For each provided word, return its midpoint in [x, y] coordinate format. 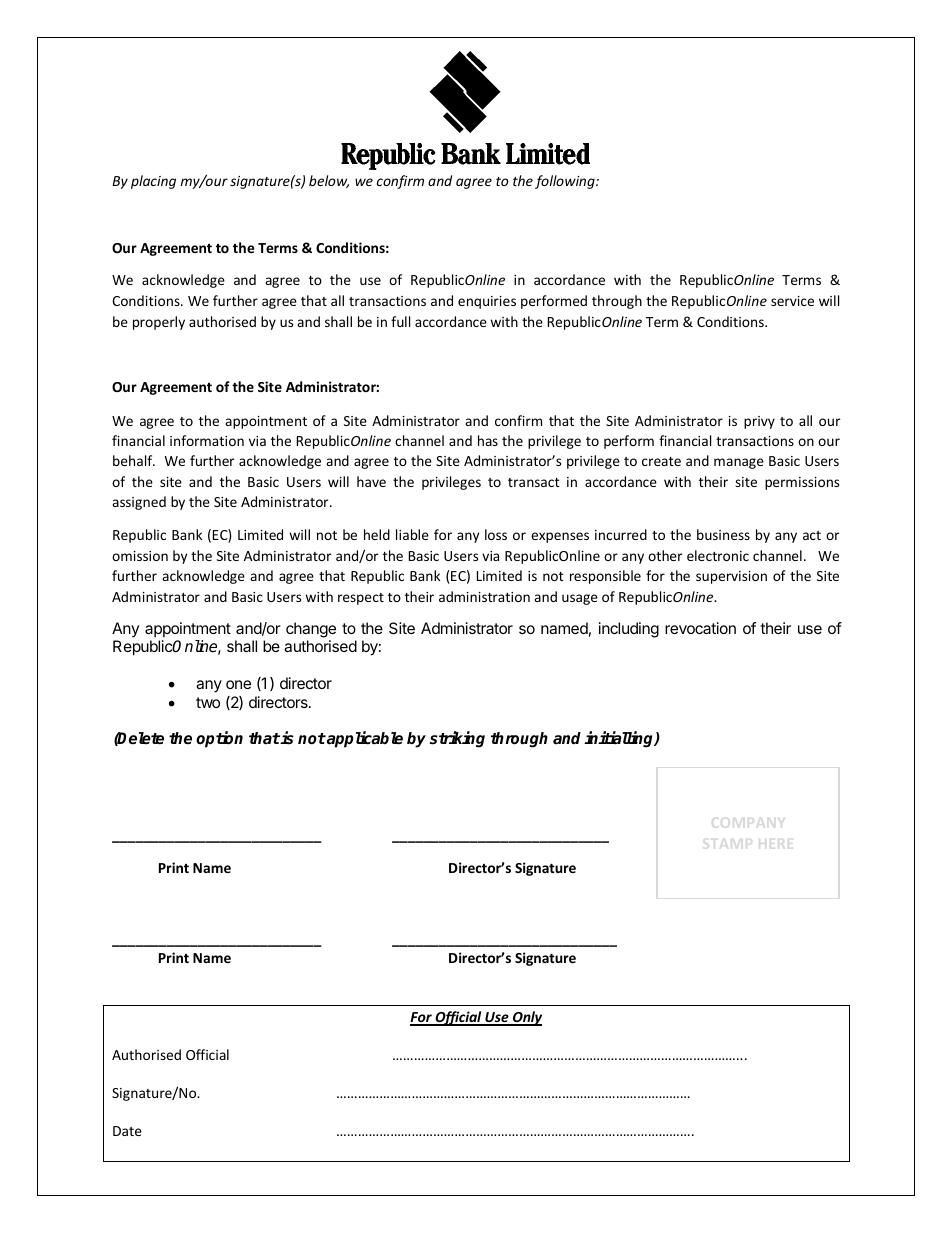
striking [457, 739]
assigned [139, 503]
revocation [700, 628]
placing [153, 182]
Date [127, 1131]
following [566, 182]
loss [496, 534]
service [792, 301]
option [219, 739]
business [723, 534]
